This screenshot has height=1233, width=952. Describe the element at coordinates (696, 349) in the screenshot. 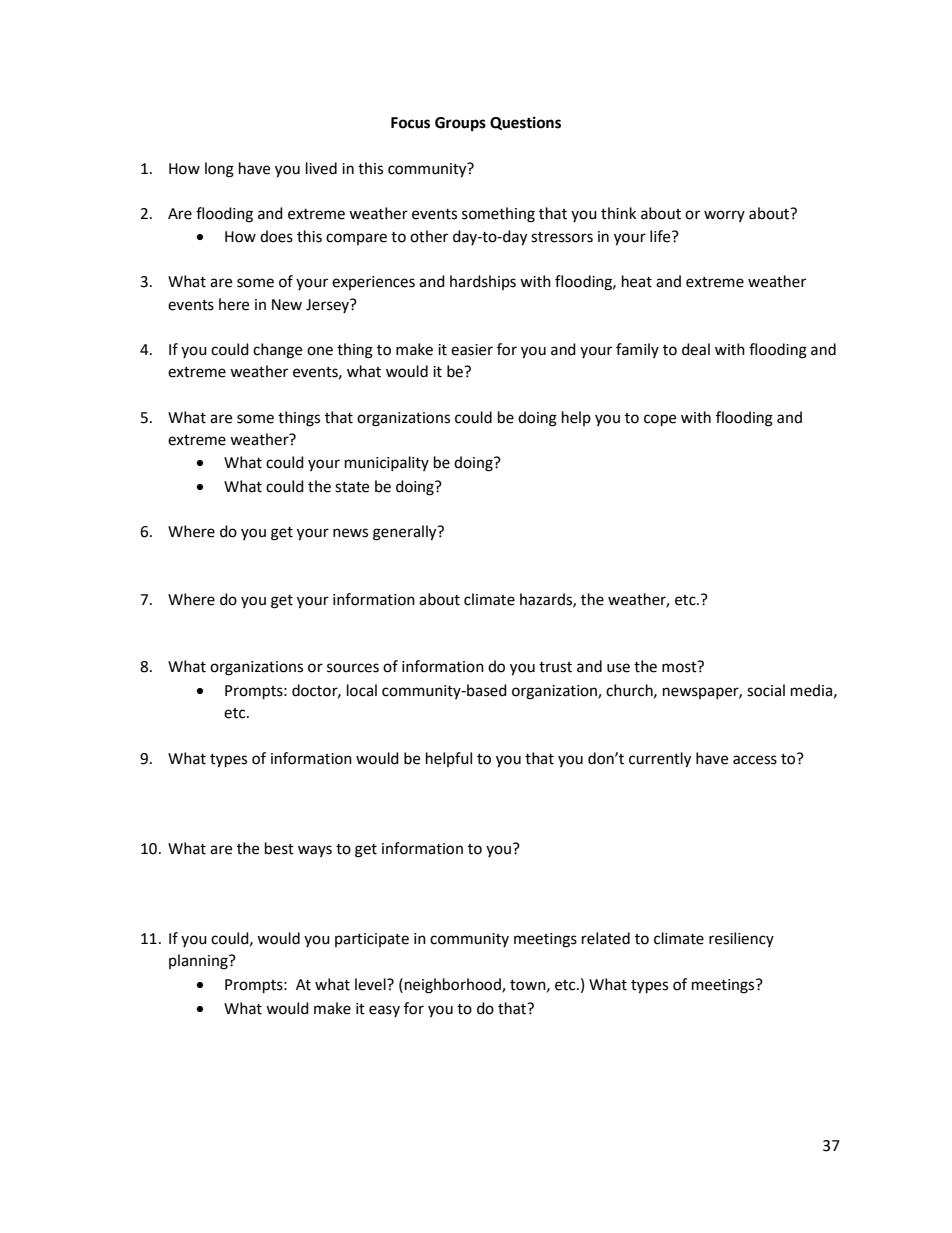

I see `deal` at that location.
